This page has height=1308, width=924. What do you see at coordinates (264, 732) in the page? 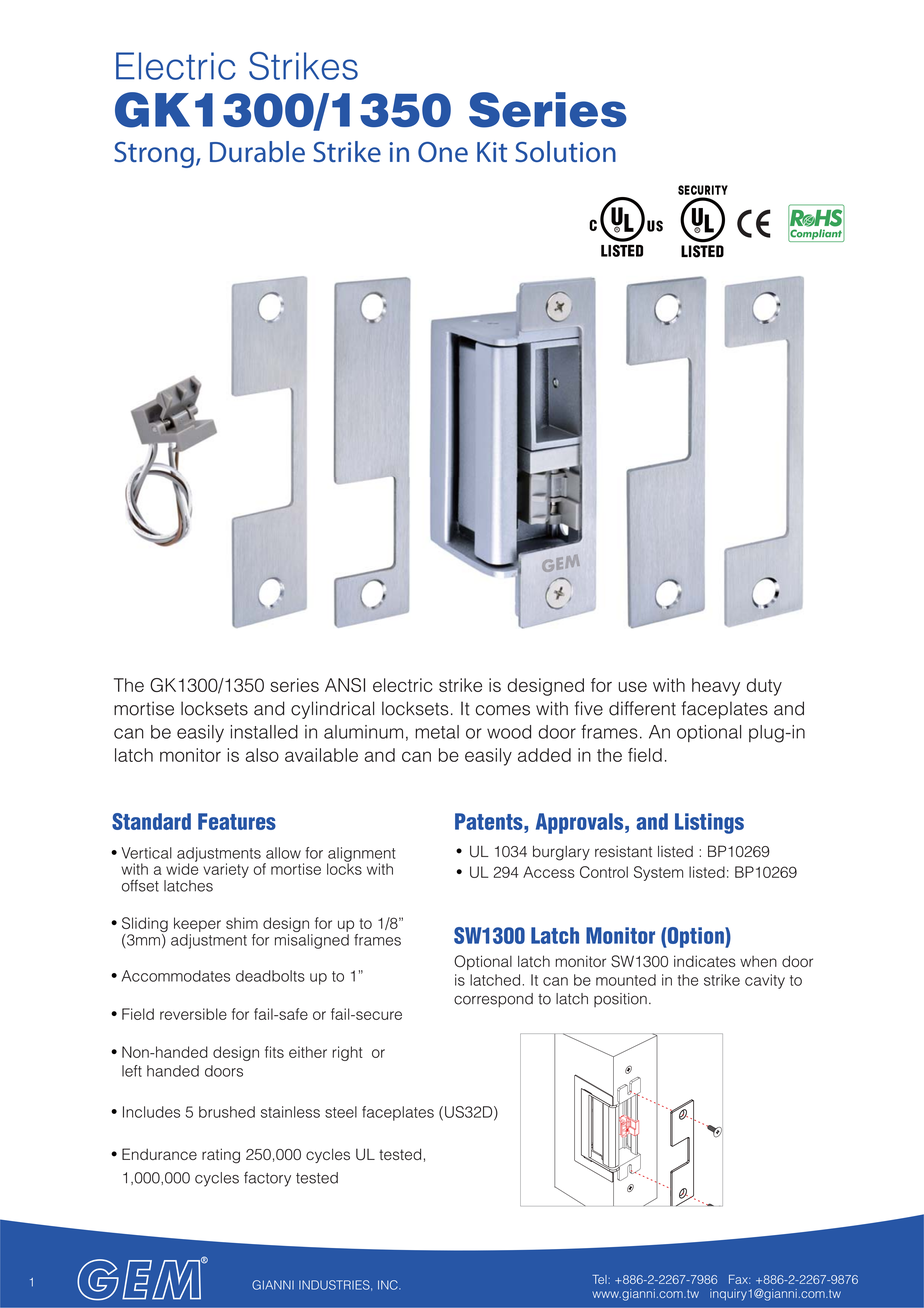
I see `installed` at bounding box center [264, 732].
